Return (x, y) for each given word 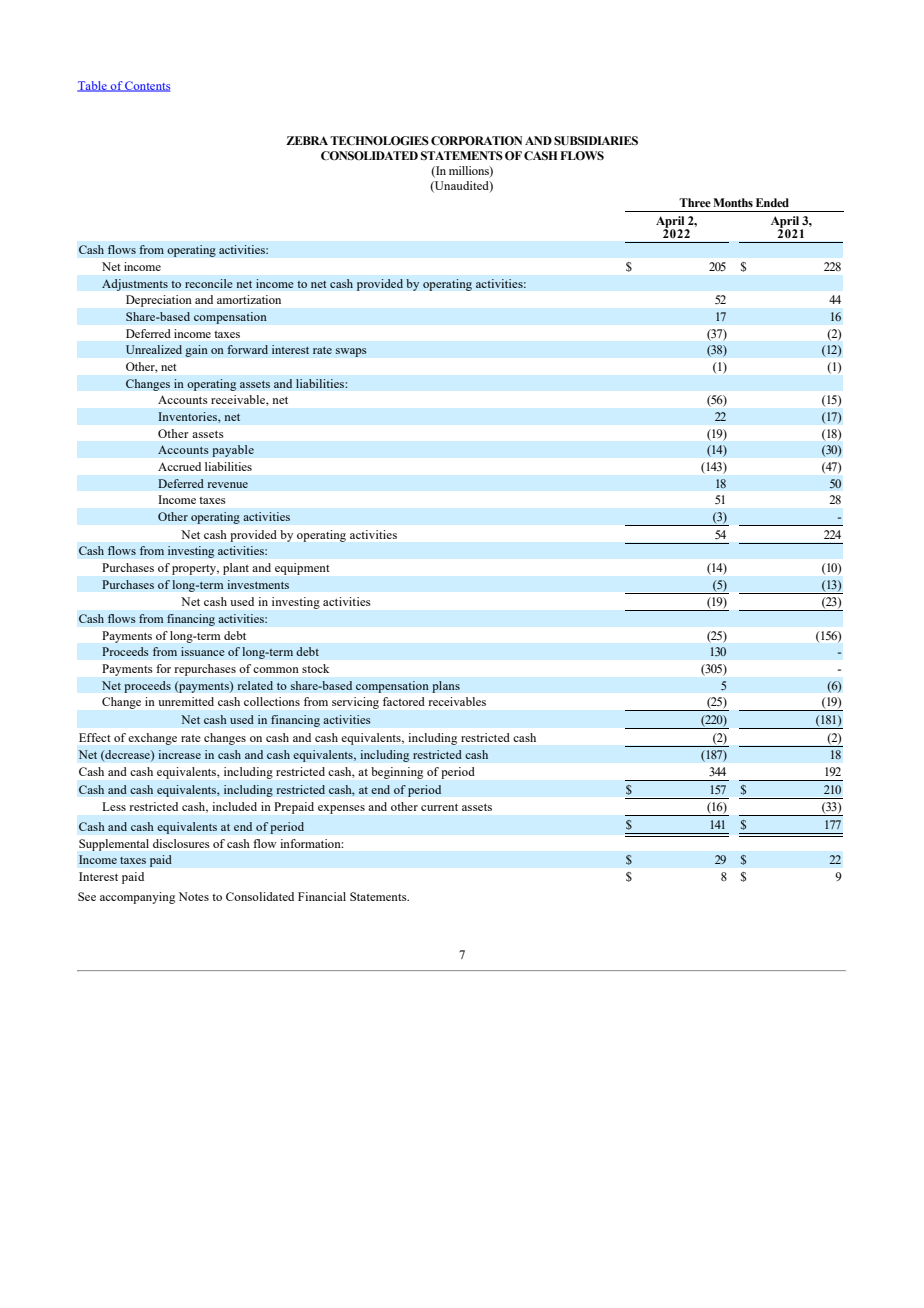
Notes (194, 896)
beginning (397, 773)
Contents (146, 86)
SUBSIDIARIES (596, 141)
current (439, 807)
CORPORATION (476, 141)
